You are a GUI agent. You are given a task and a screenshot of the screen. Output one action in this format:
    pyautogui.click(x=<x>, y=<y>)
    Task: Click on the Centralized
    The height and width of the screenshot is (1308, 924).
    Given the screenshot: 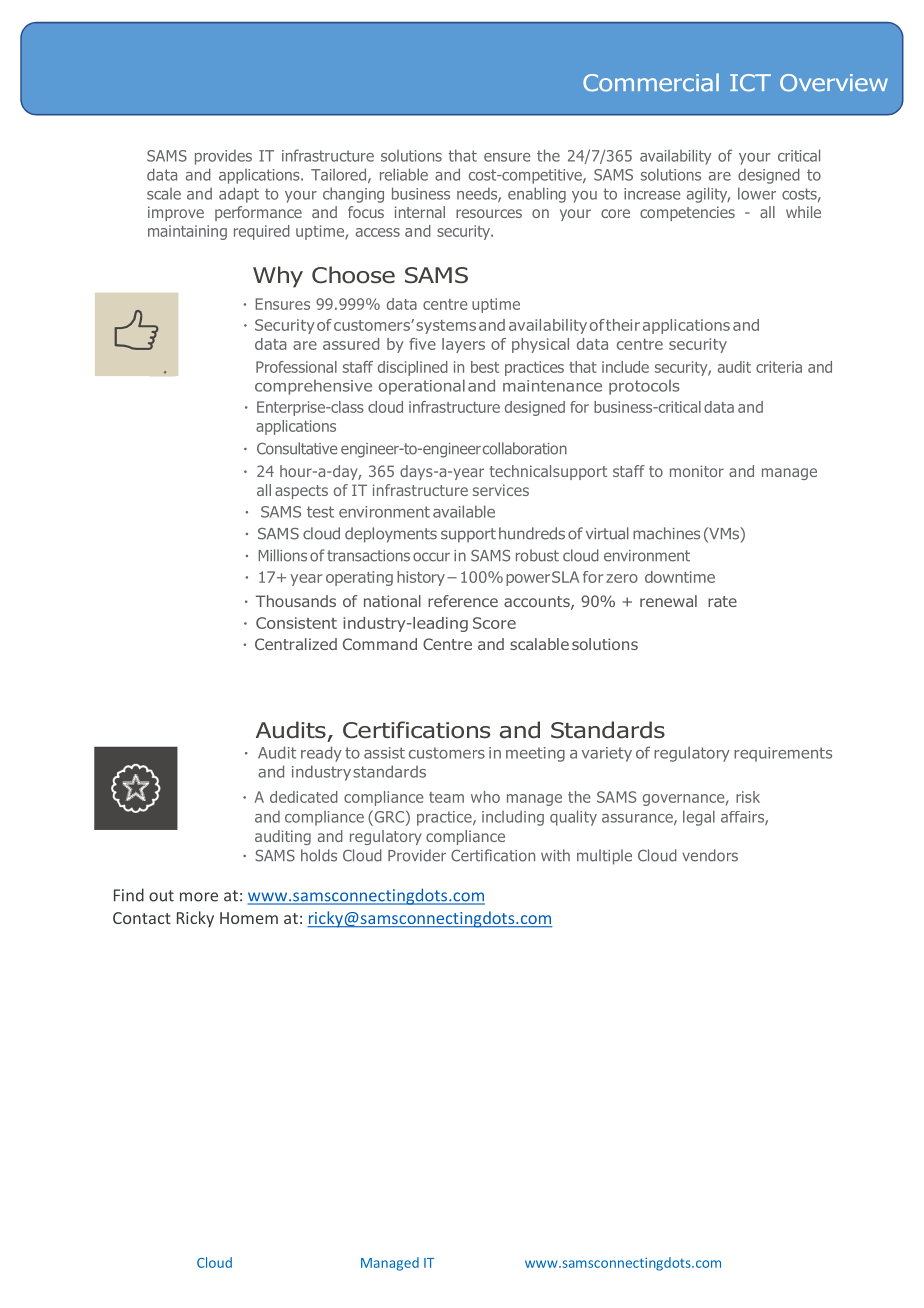 What is the action you would take?
    pyautogui.click(x=296, y=644)
